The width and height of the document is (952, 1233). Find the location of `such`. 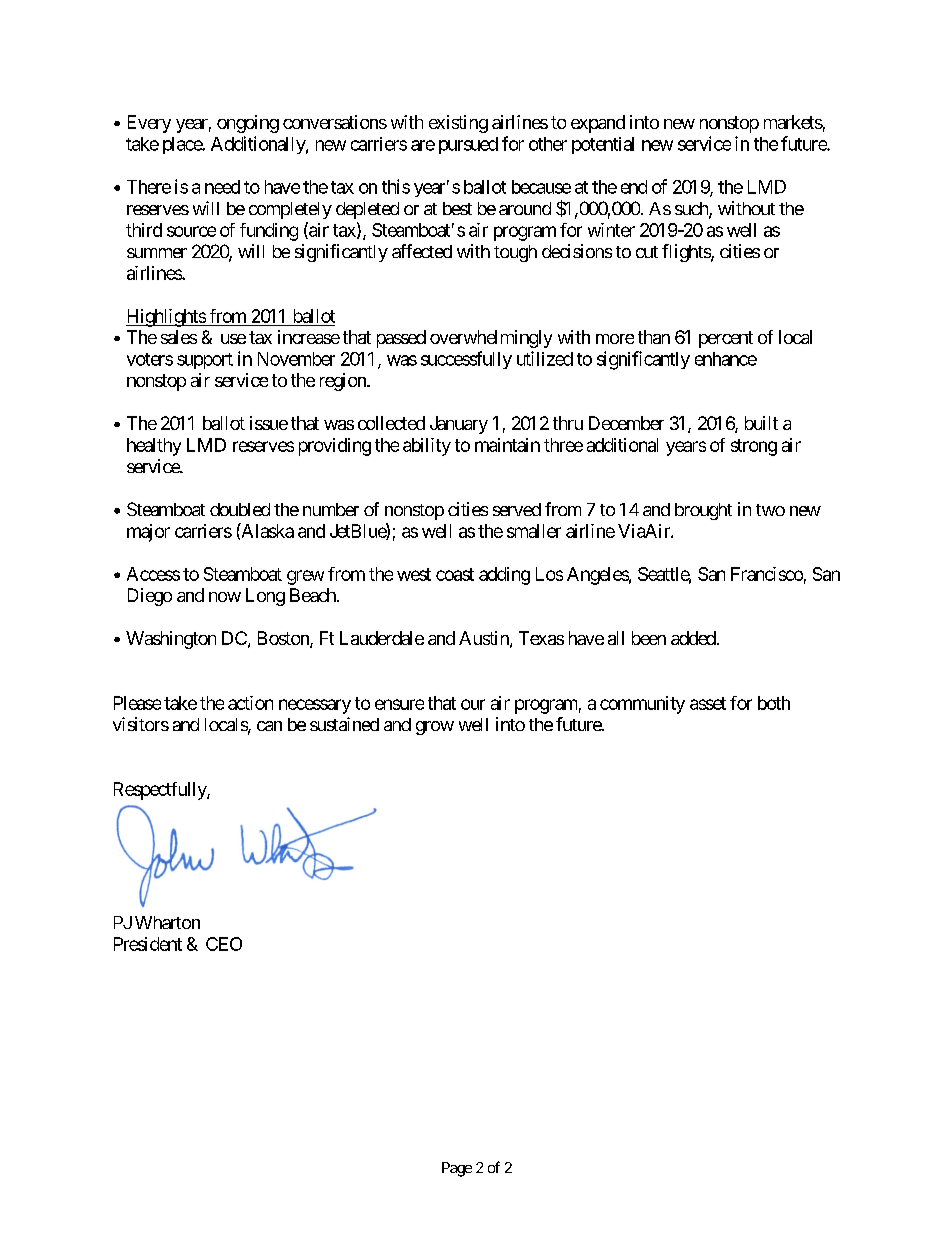

such is located at coordinates (692, 210).
